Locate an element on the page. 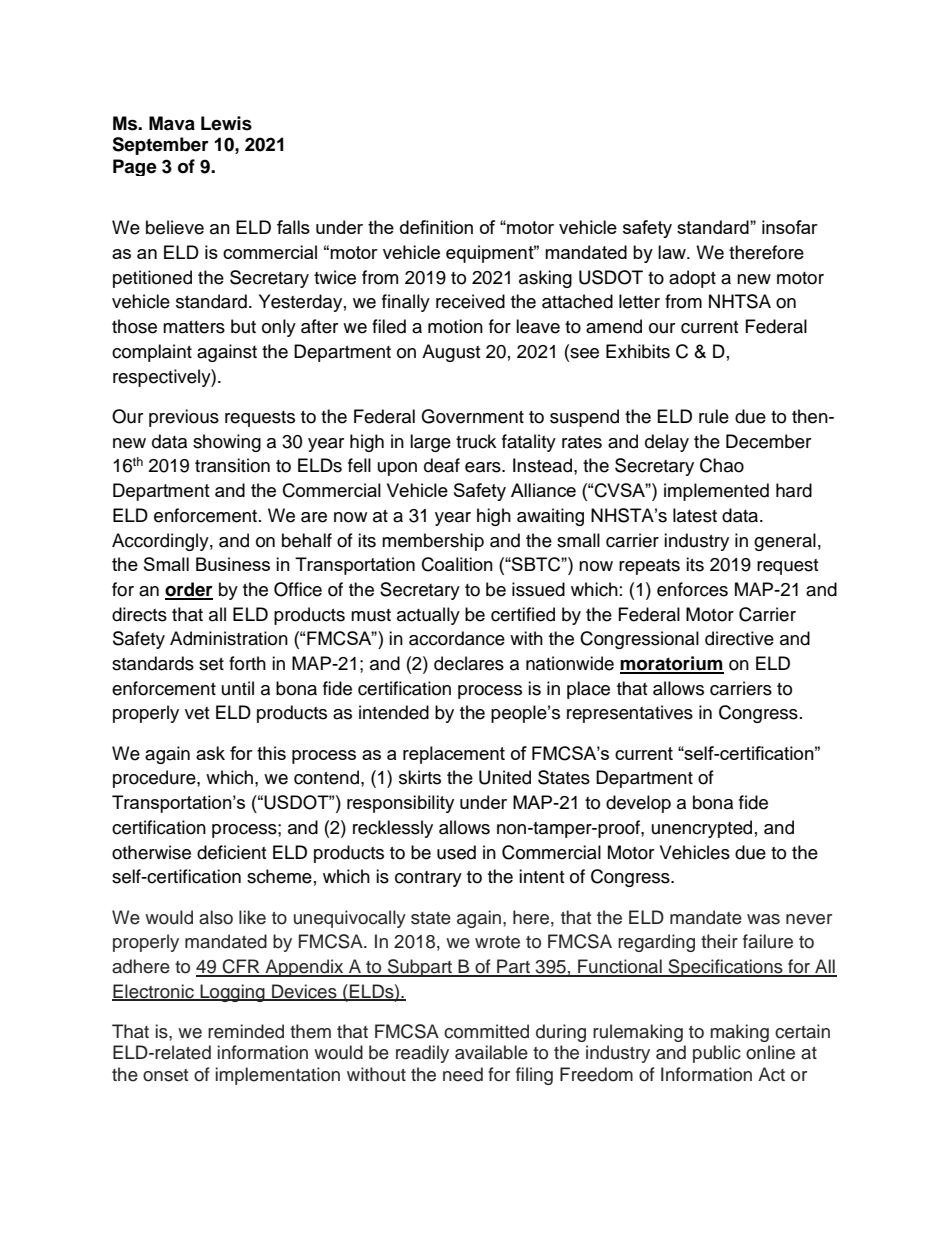 The image size is (952, 1233). Chao is located at coordinates (722, 465).
